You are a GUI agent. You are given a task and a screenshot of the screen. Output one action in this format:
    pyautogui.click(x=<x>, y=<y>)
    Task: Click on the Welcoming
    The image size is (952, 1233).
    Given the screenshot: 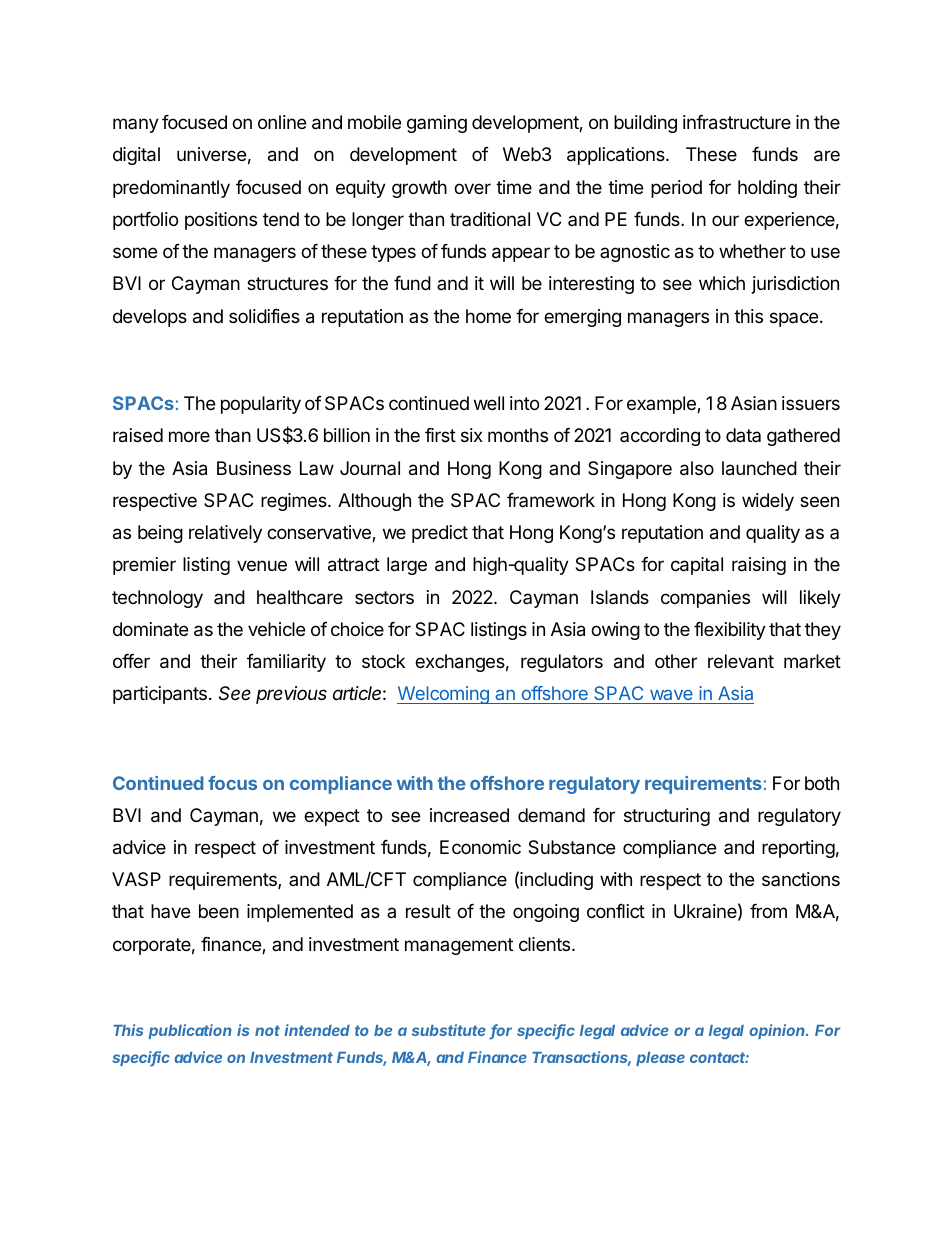 What is the action you would take?
    pyautogui.click(x=444, y=695)
